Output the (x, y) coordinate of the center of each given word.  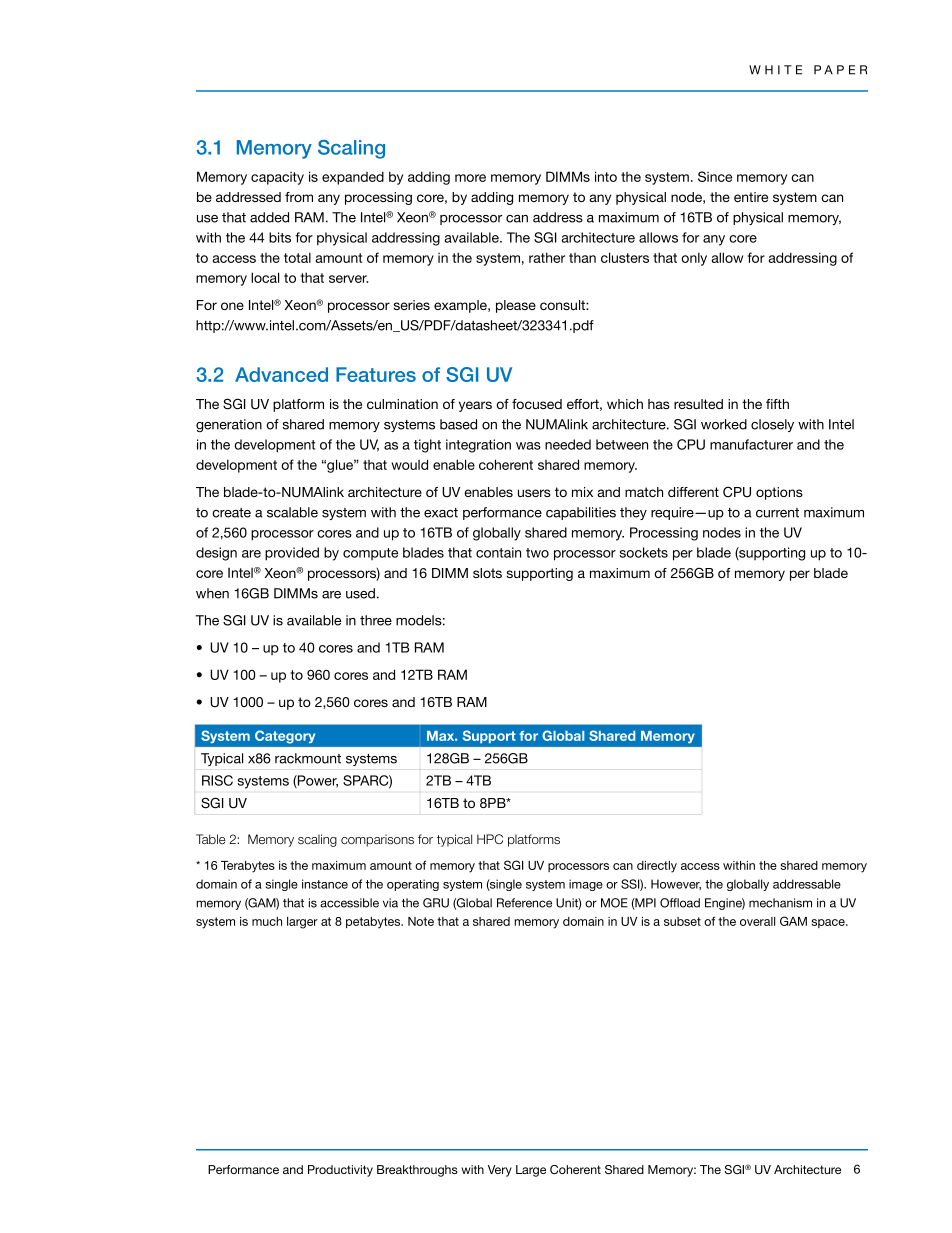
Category (285, 737)
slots (487, 573)
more (470, 178)
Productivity (340, 1171)
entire (751, 197)
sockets (643, 552)
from (299, 197)
